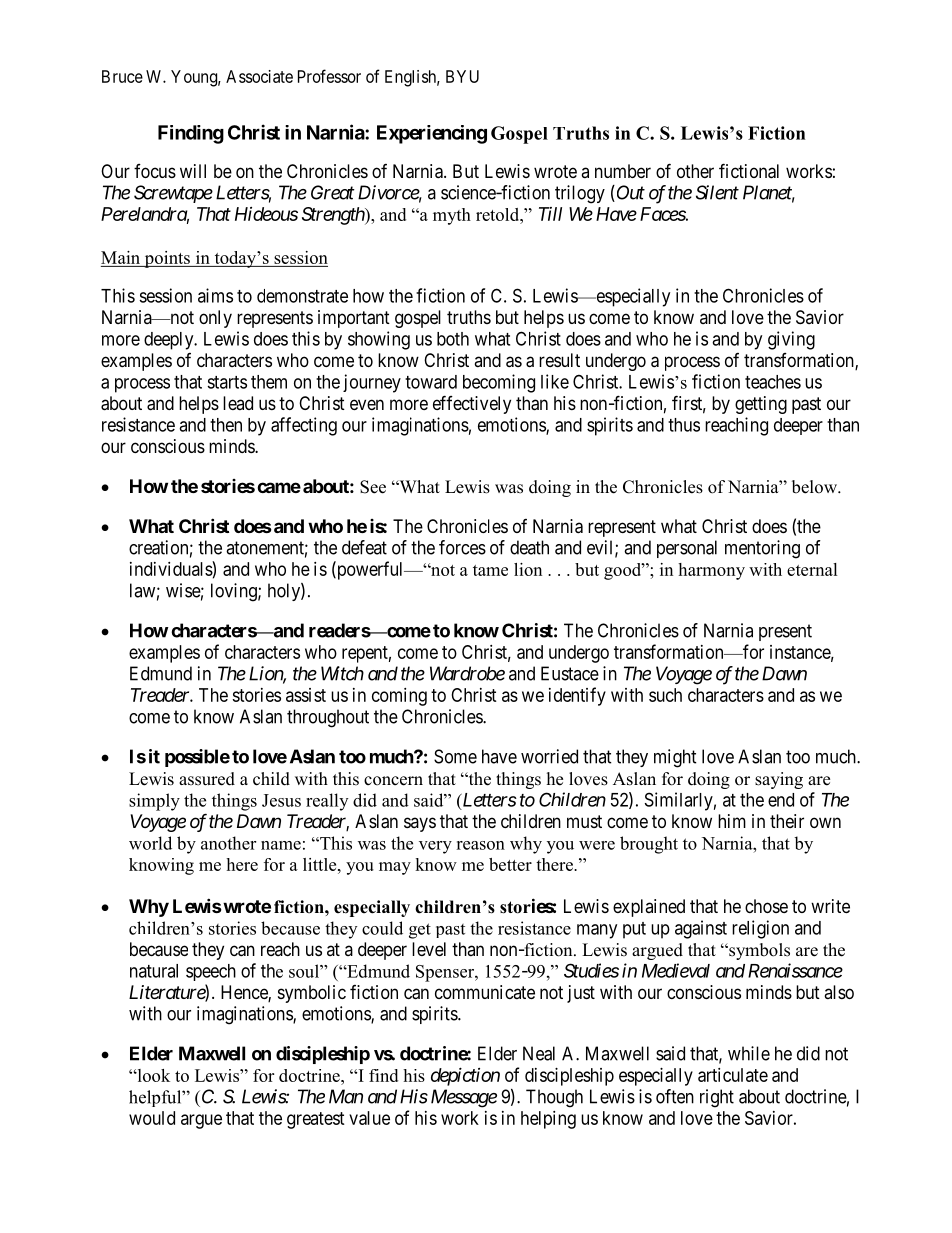  I want to click on assist, so click(306, 695).
